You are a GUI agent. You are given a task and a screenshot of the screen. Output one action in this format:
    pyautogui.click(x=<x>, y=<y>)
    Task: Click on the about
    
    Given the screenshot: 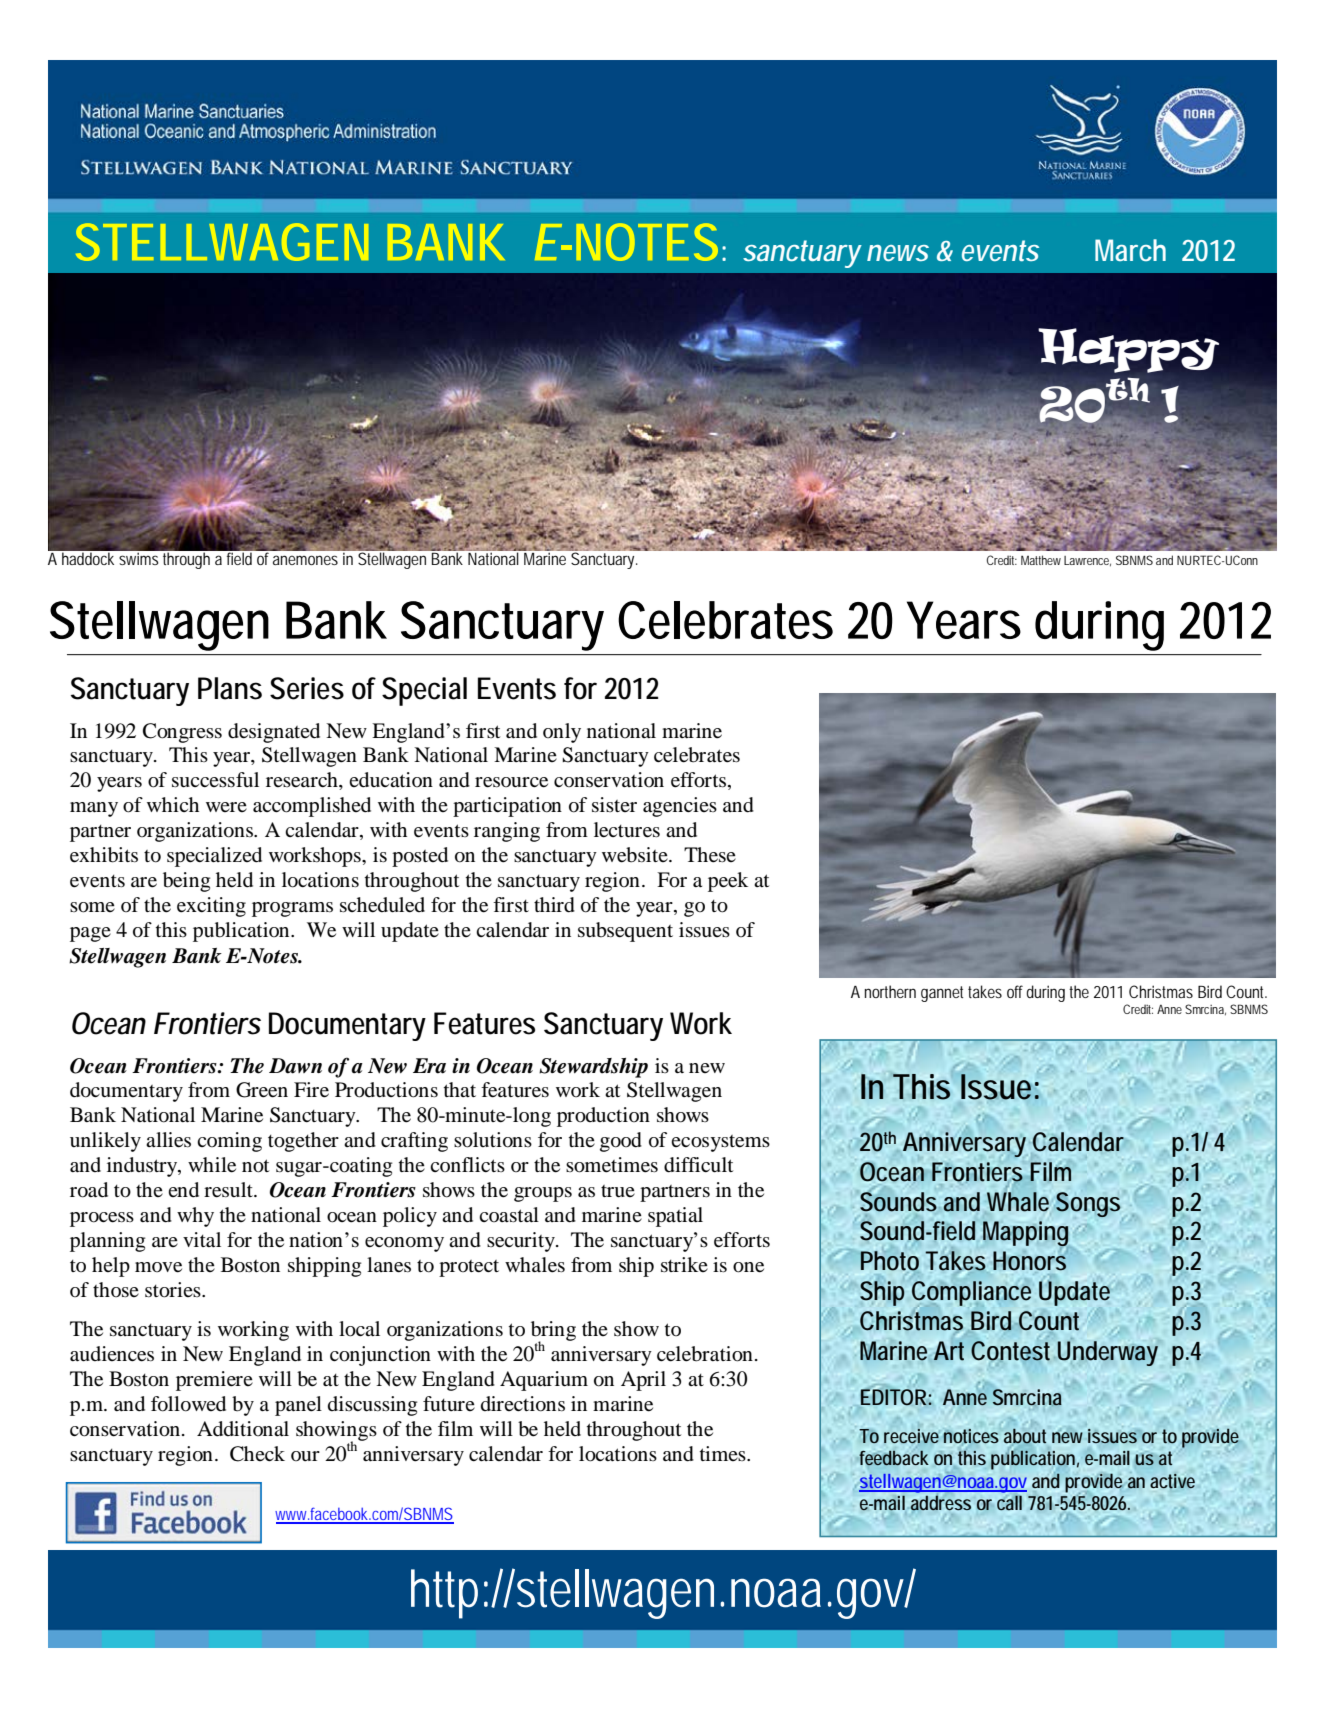 What is the action you would take?
    pyautogui.click(x=1025, y=1436)
